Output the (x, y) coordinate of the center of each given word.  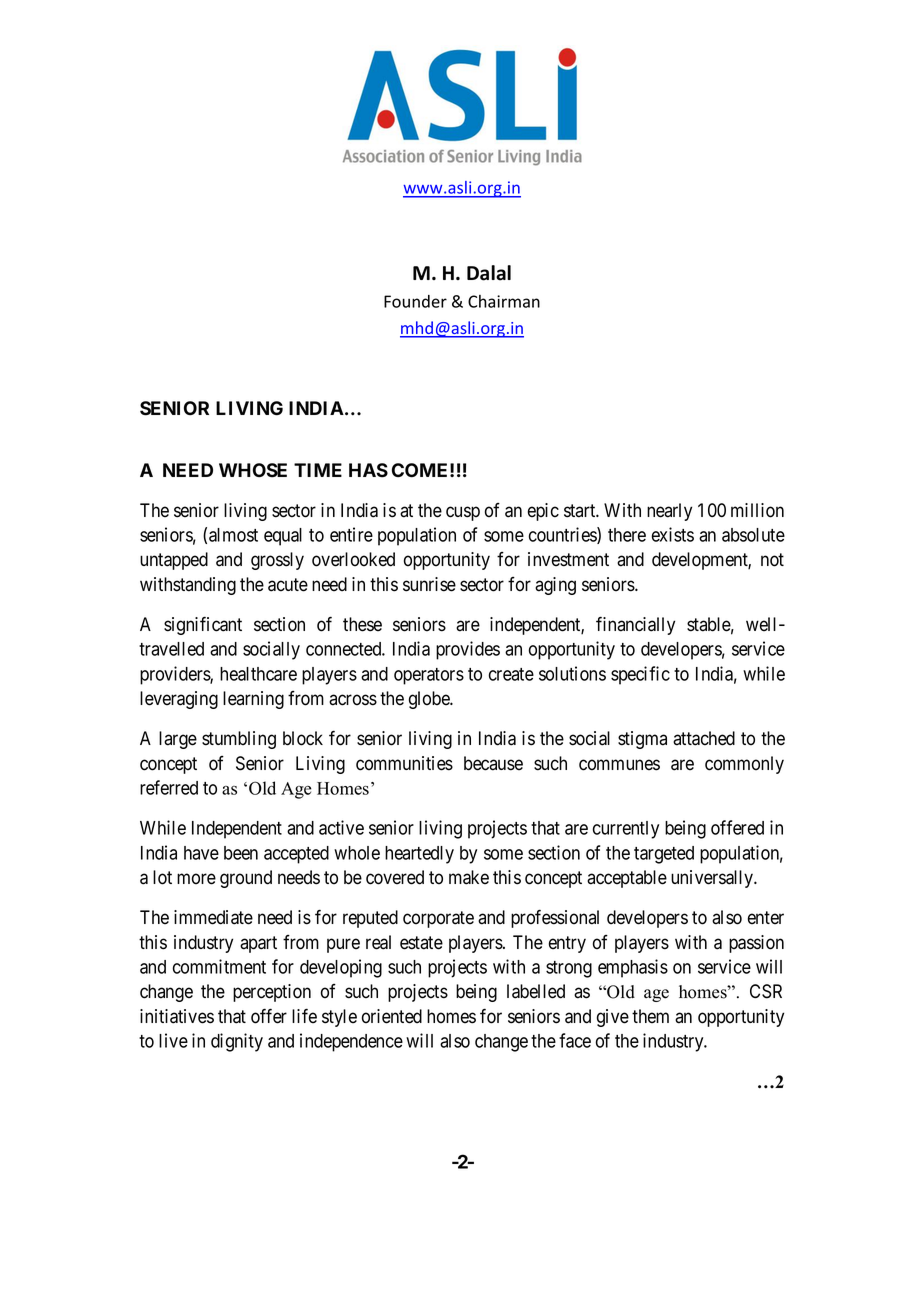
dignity (237, 1042)
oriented (392, 1016)
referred (169, 787)
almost (233, 535)
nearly (669, 512)
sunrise (429, 584)
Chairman (504, 301)
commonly (744, 765)
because (493, 763)
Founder (415, 301)
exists (672, 534)
